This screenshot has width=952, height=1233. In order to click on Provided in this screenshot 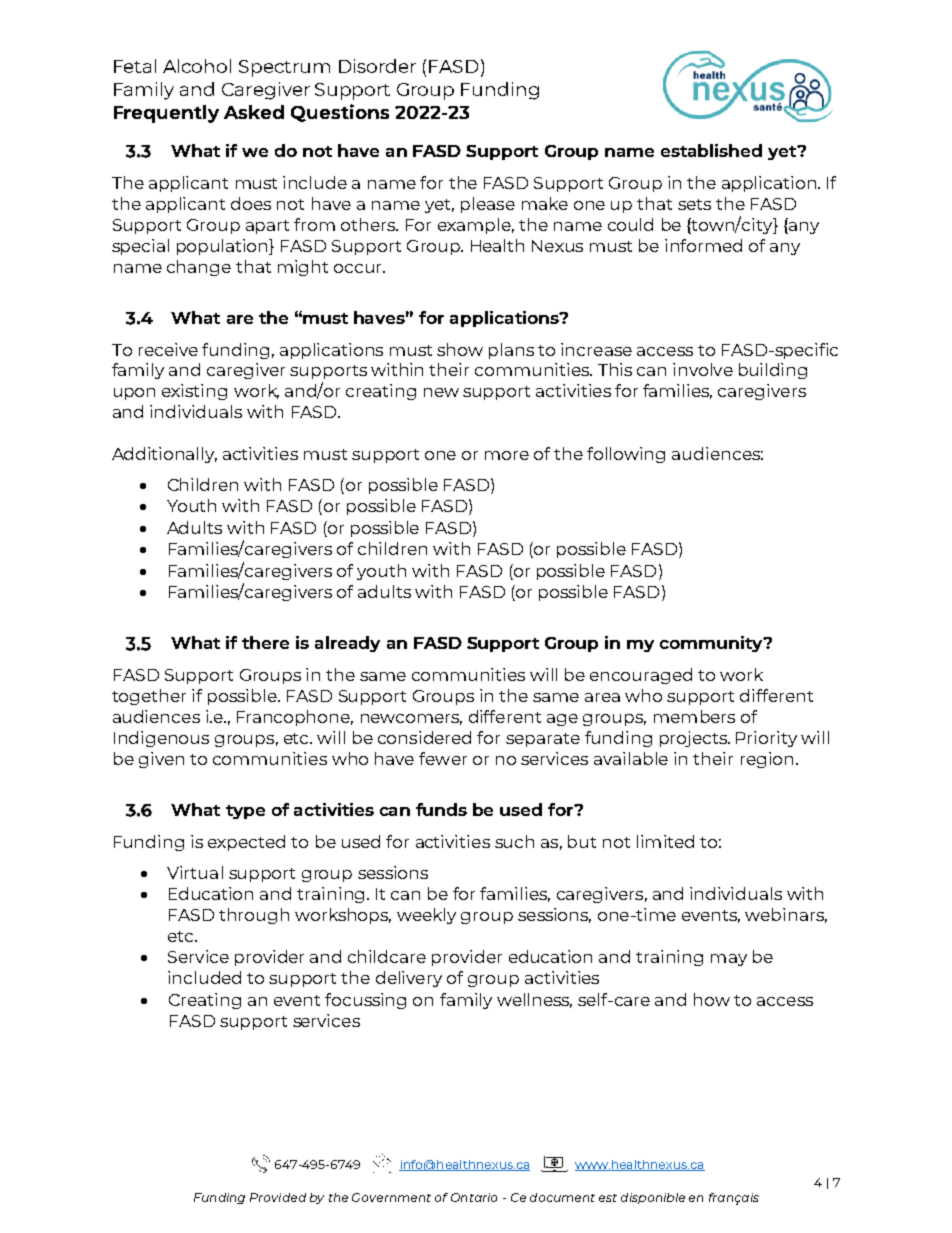, I will do `click(278, 1197)`.
